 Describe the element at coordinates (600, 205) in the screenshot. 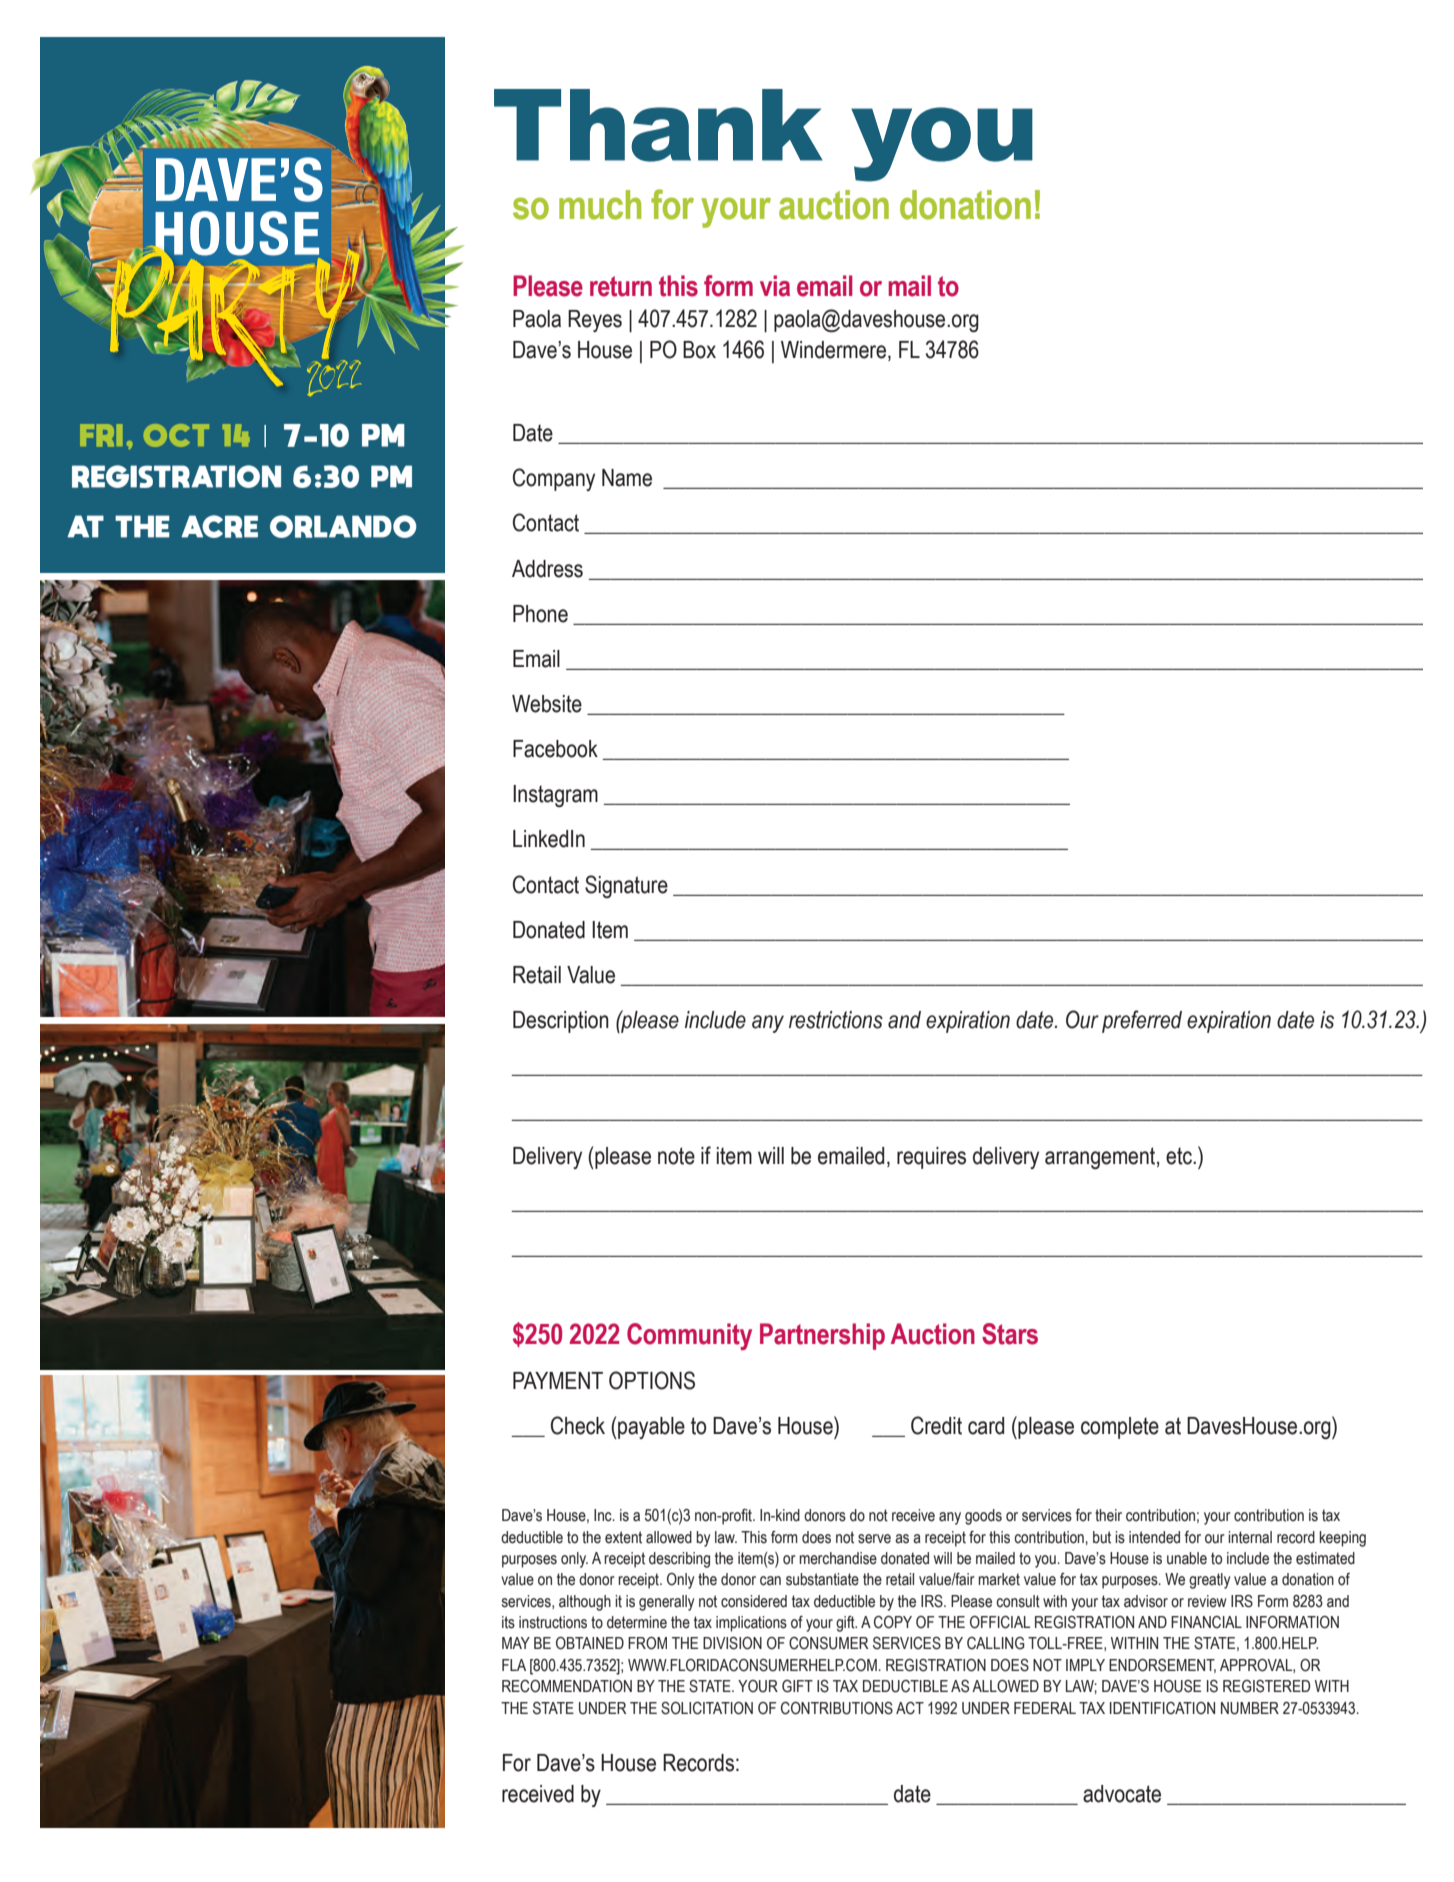

I see `much` at that location.
